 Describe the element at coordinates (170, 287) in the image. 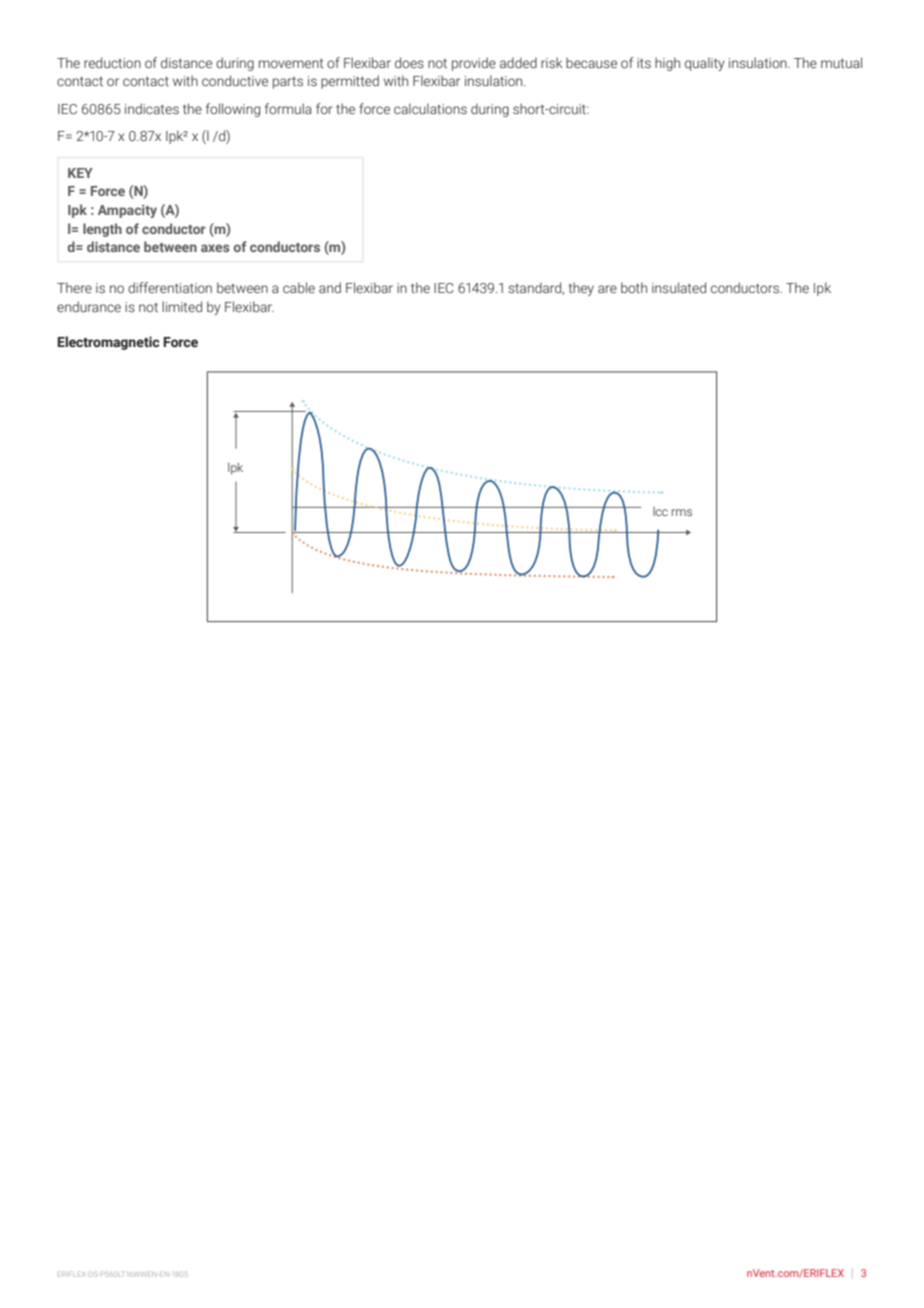

I see `differentiation` at that location.
